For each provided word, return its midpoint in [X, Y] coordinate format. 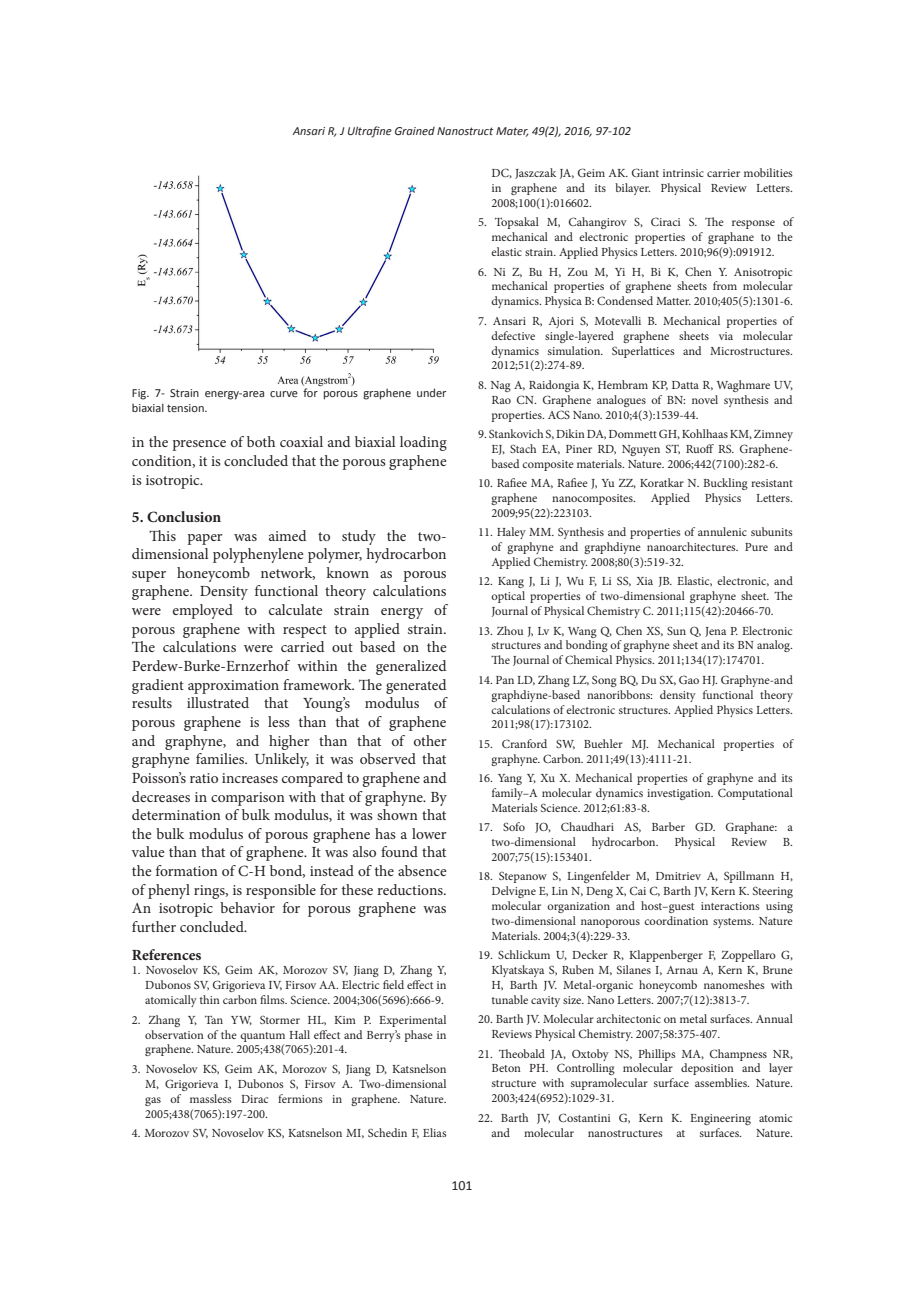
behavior [247, 907]
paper [205, 539]
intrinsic [683, 173]
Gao [689, 679]
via [726, 336]
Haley [511, 533]
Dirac [254, 1099]
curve [284, 394]
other [430, 740]
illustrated [218, 702]
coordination [676, 920]
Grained [415, 131]
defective [513, 335]
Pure [756, 547]
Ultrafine [370, 132]
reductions [411, 889]
